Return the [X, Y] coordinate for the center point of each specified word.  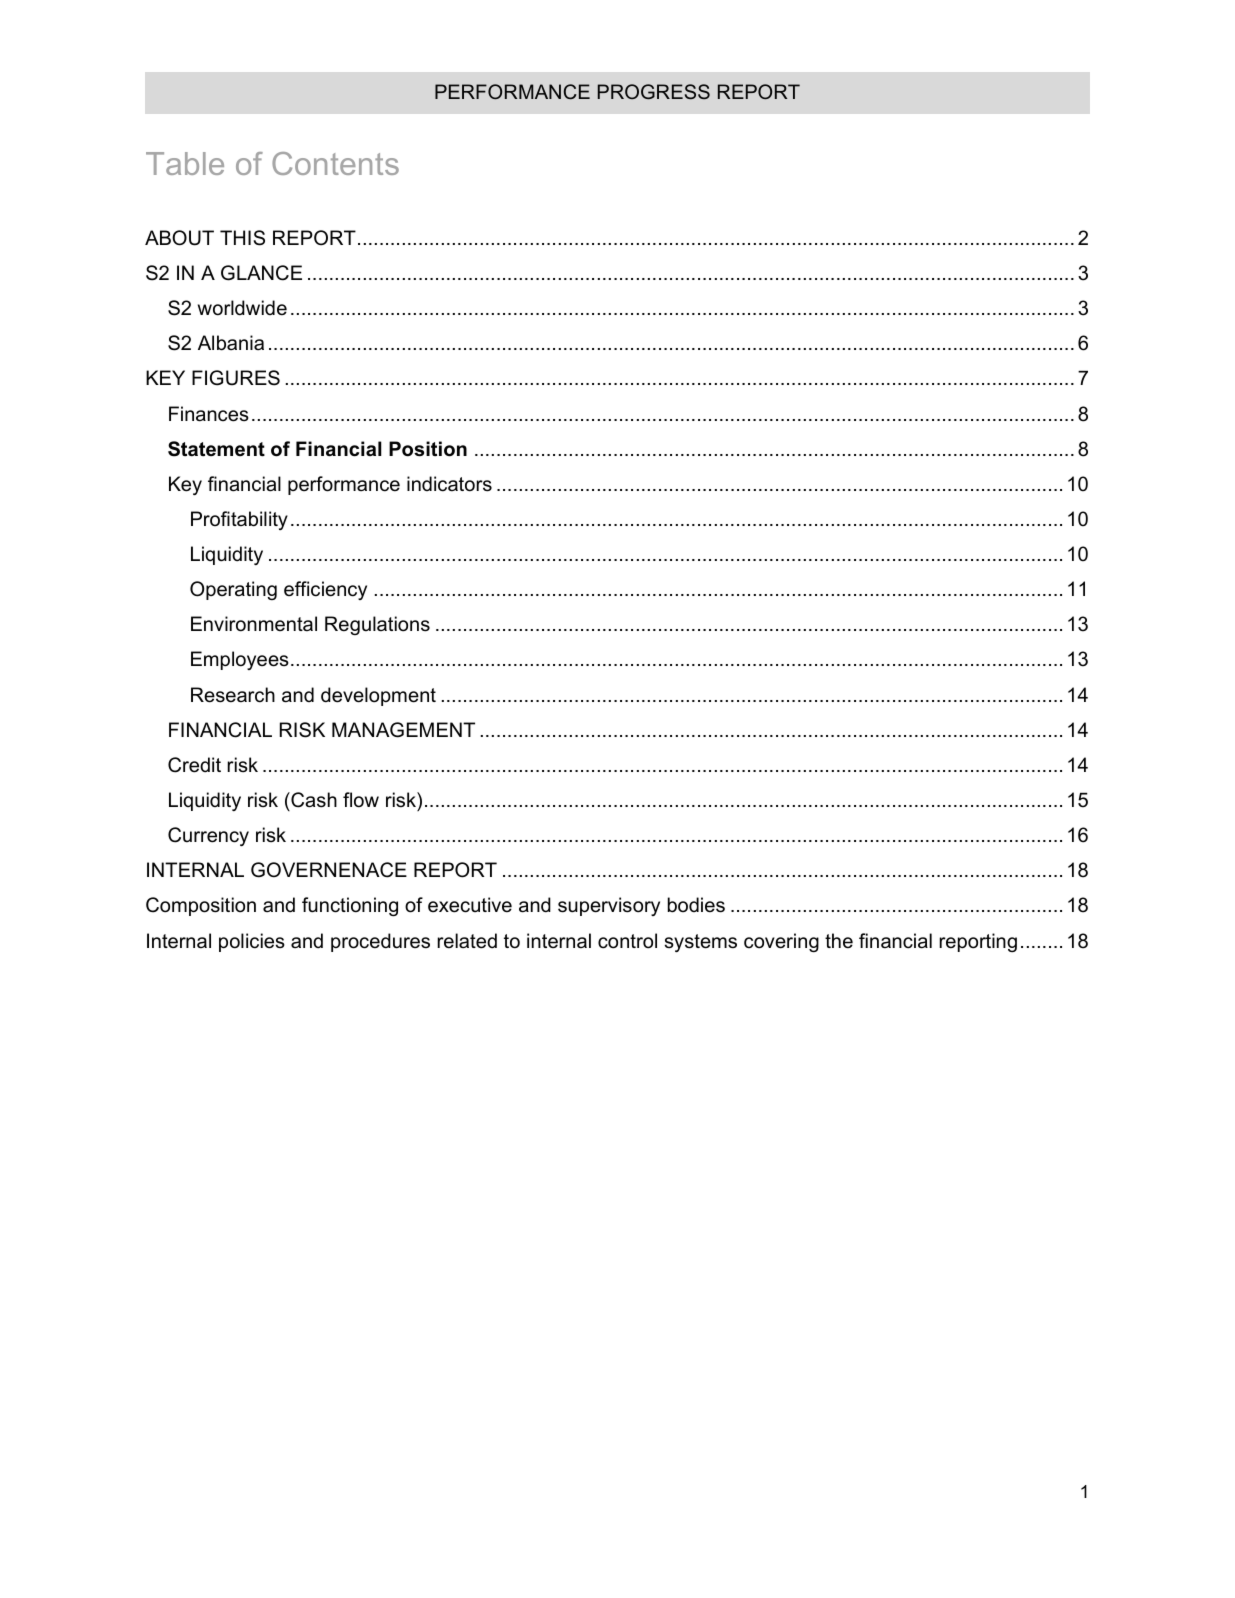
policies [252, 942]
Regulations [377, 625]
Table [185, 163]
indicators [449, 484]
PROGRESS [654, 92]
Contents [335, 163]
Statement [216, 449]
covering [781, 942]
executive [470, 905]
